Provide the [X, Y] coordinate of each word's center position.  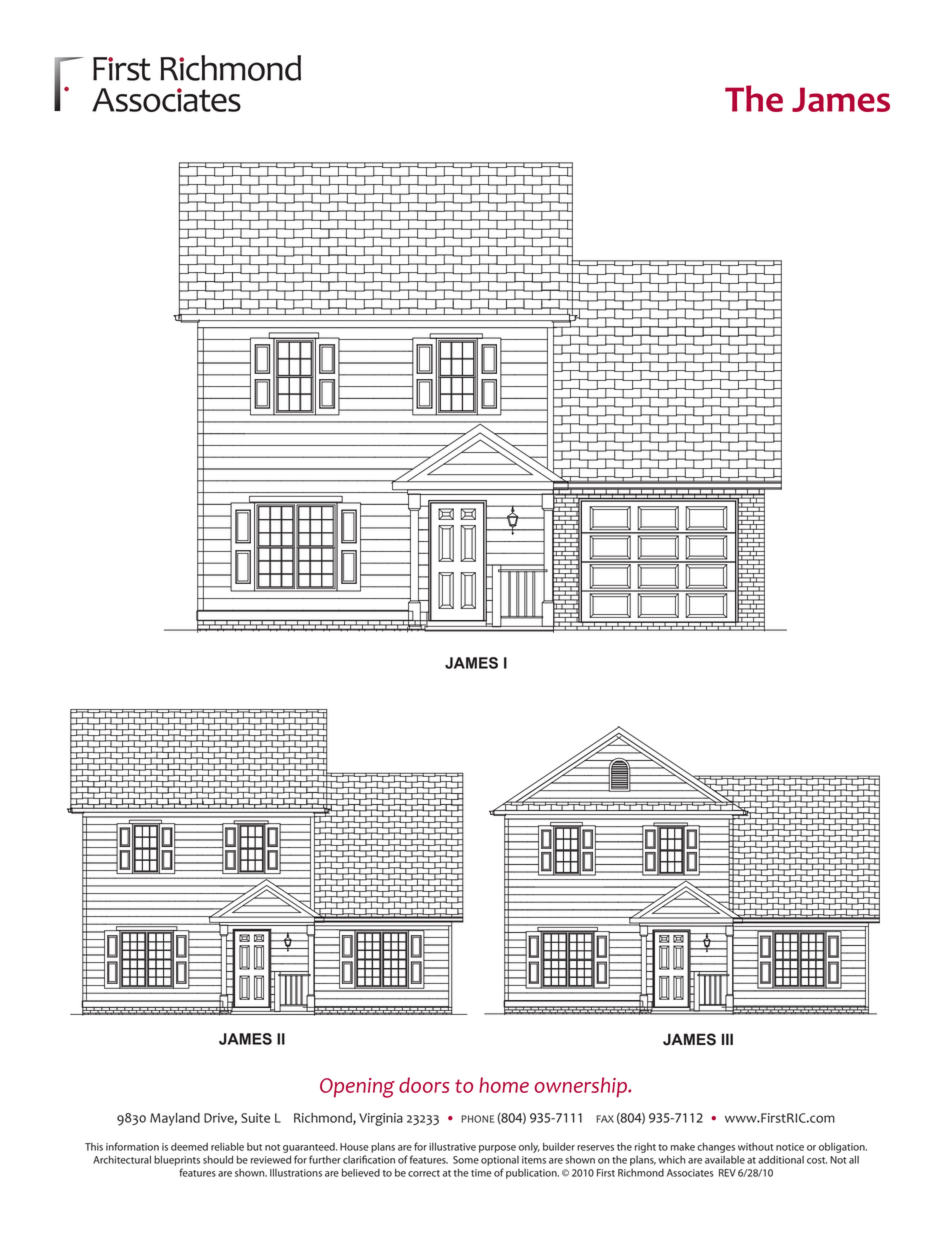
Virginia [381, 1119]
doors [424, 1085]
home [504, 1085]
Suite [255, 1118]
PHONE [477, 1119]
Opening [357, 1088]
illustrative [452, 1146]
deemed [189, 1147]
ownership [582, 1087]
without [756, 1147]
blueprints [177, 1160]
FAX [605, 1119]
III [727, 1039]
